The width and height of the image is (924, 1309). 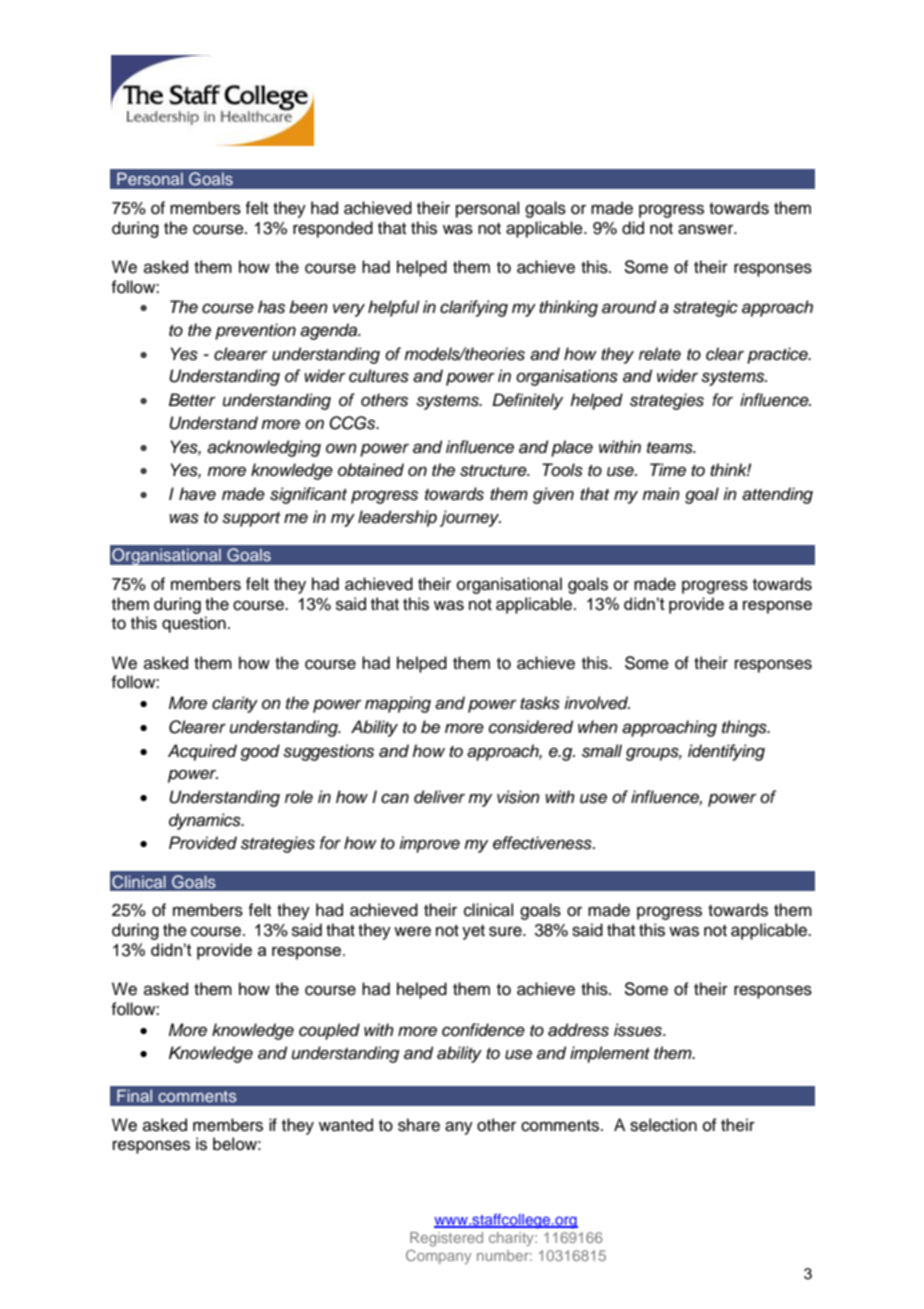 What do you see at coordinates (202, 752) in the image?
I see `Acquired` at bounding box center [202, 752].
